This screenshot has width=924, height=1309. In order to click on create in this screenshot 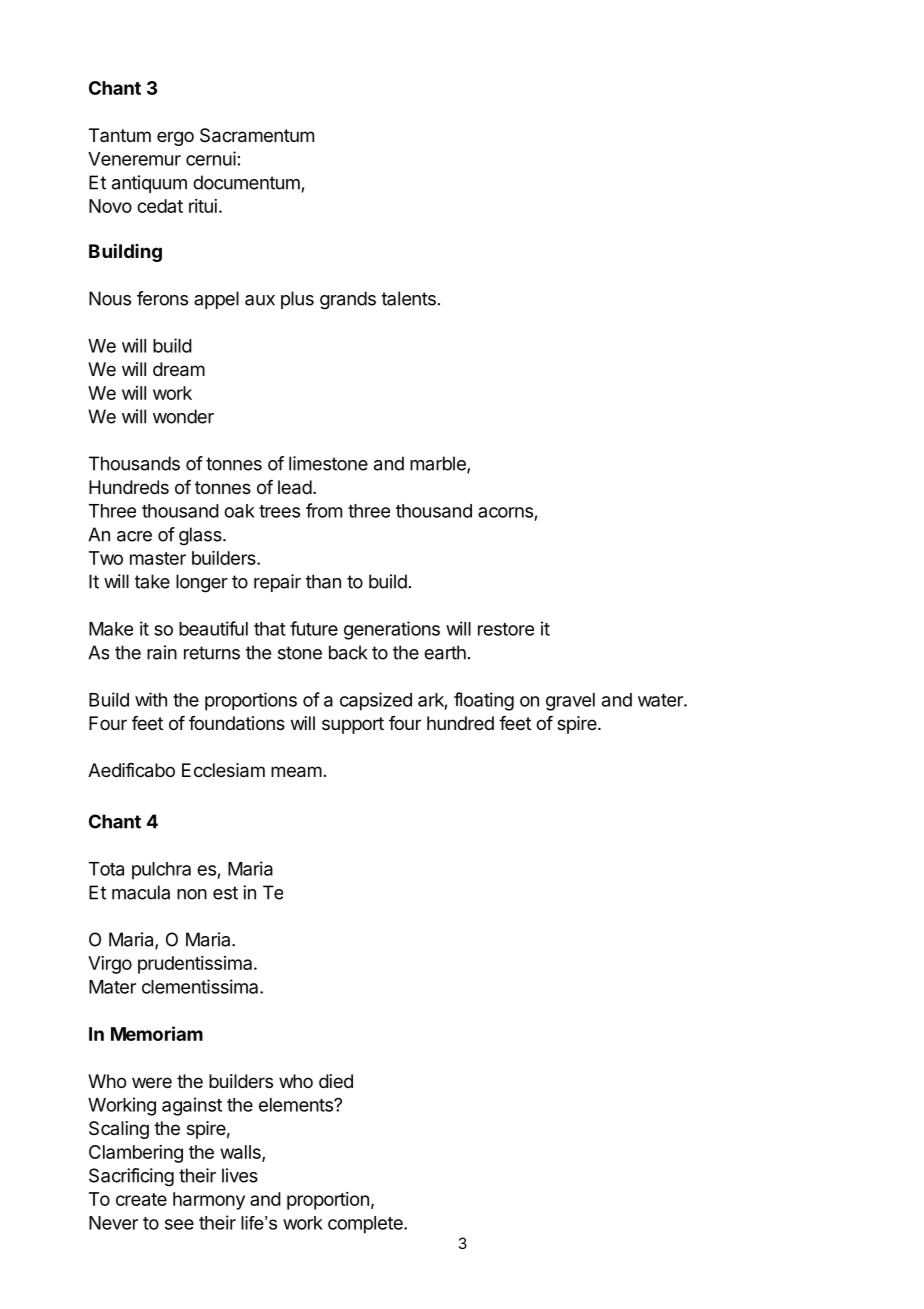, I will do `click(141, 1199)`.
